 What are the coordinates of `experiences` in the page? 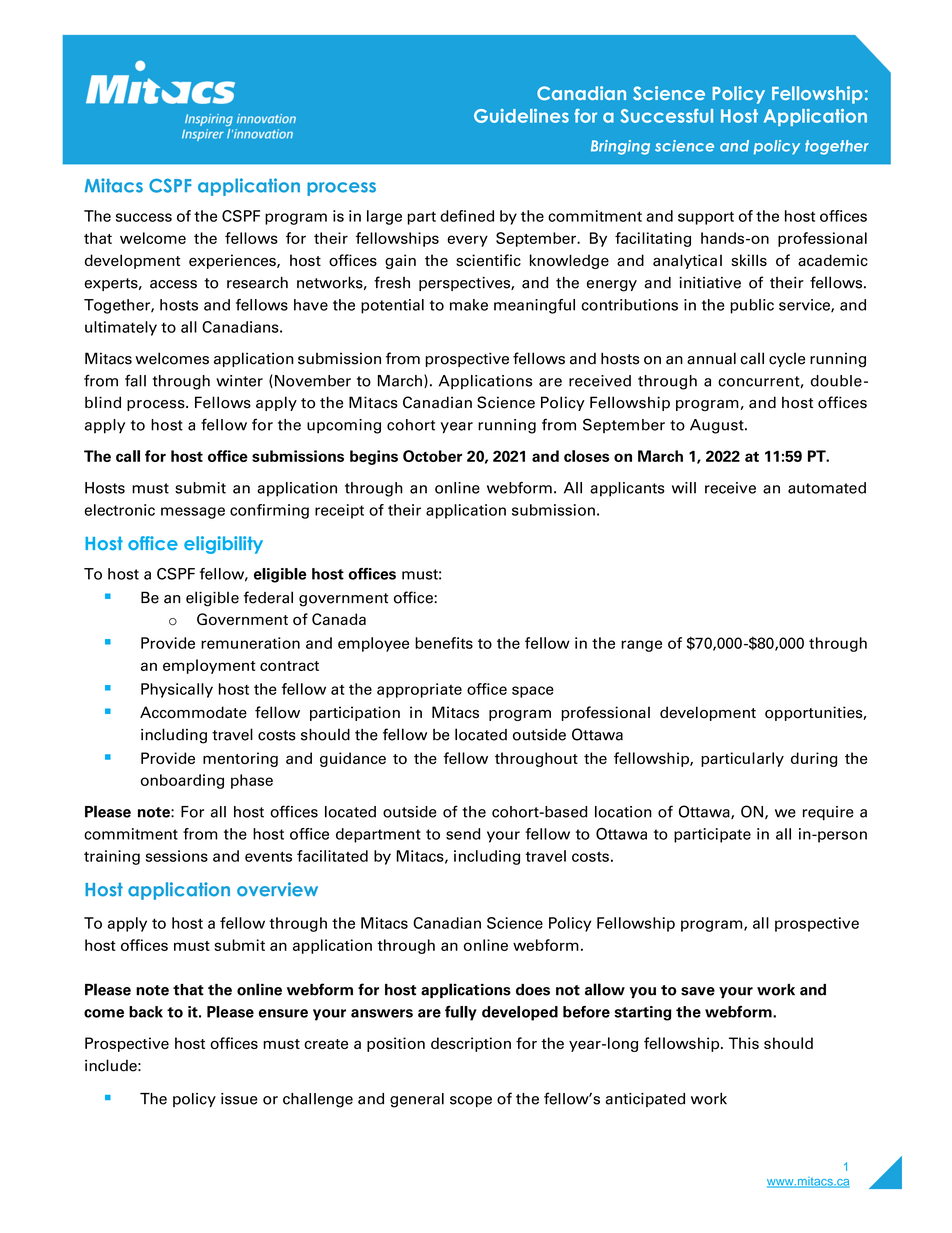 It's located at (233, 261).
